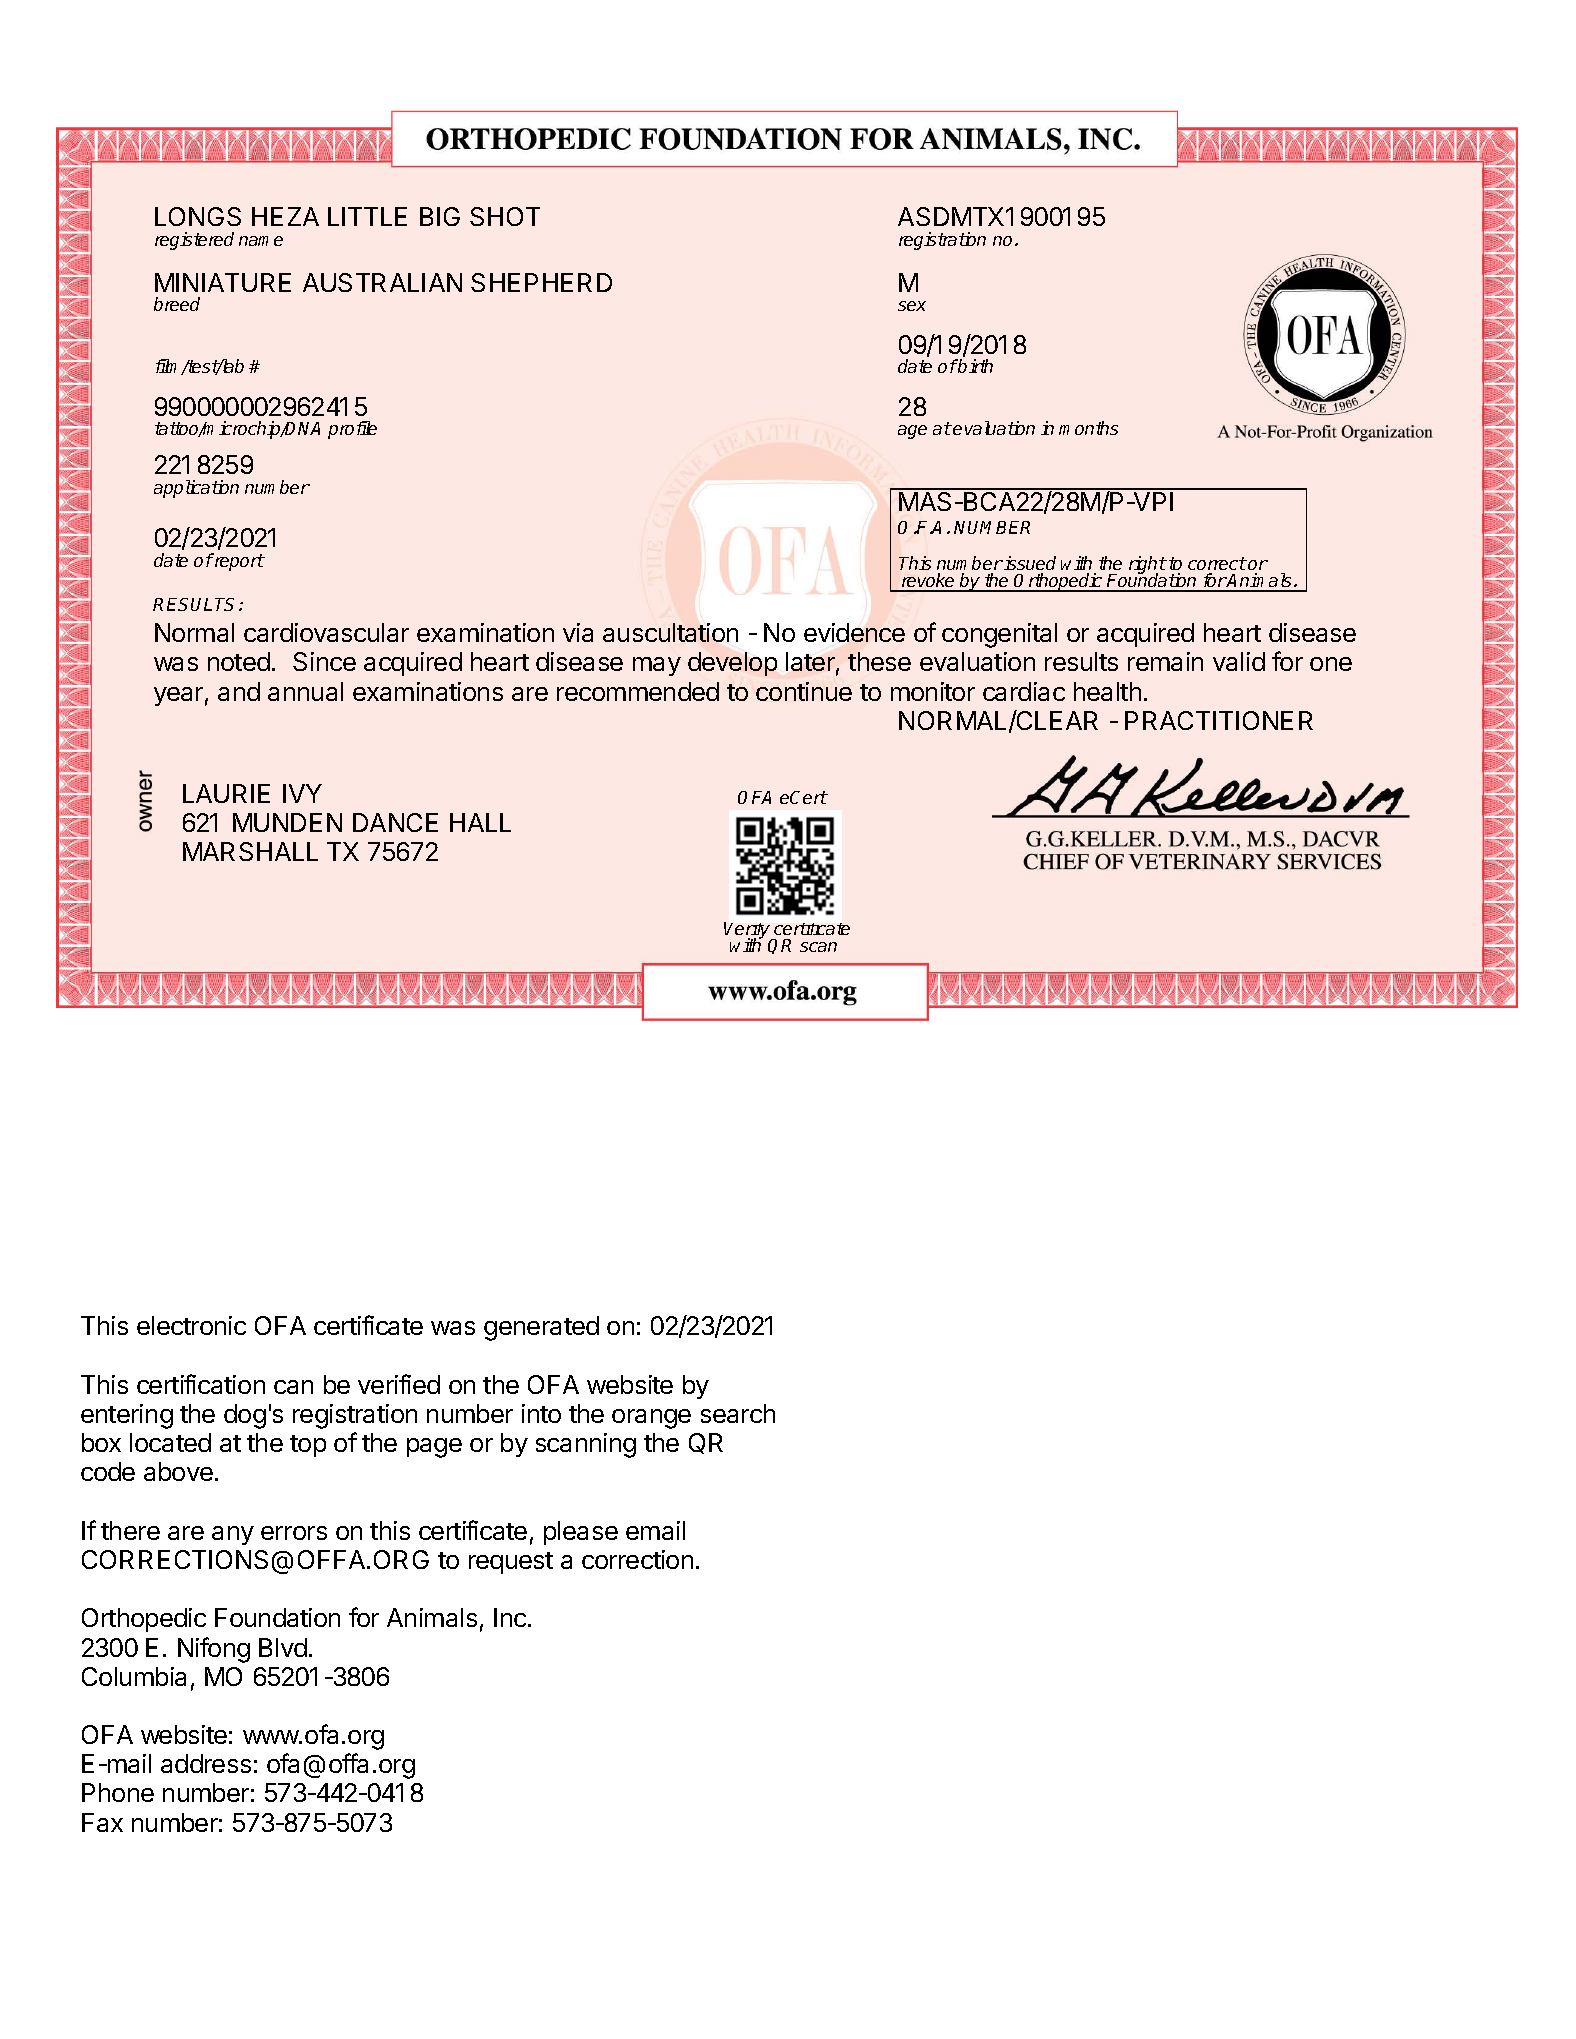 The image size is (1576, 2039). Describe the element at coordinates (1147, 566) in the page. I see `right` at that location.
